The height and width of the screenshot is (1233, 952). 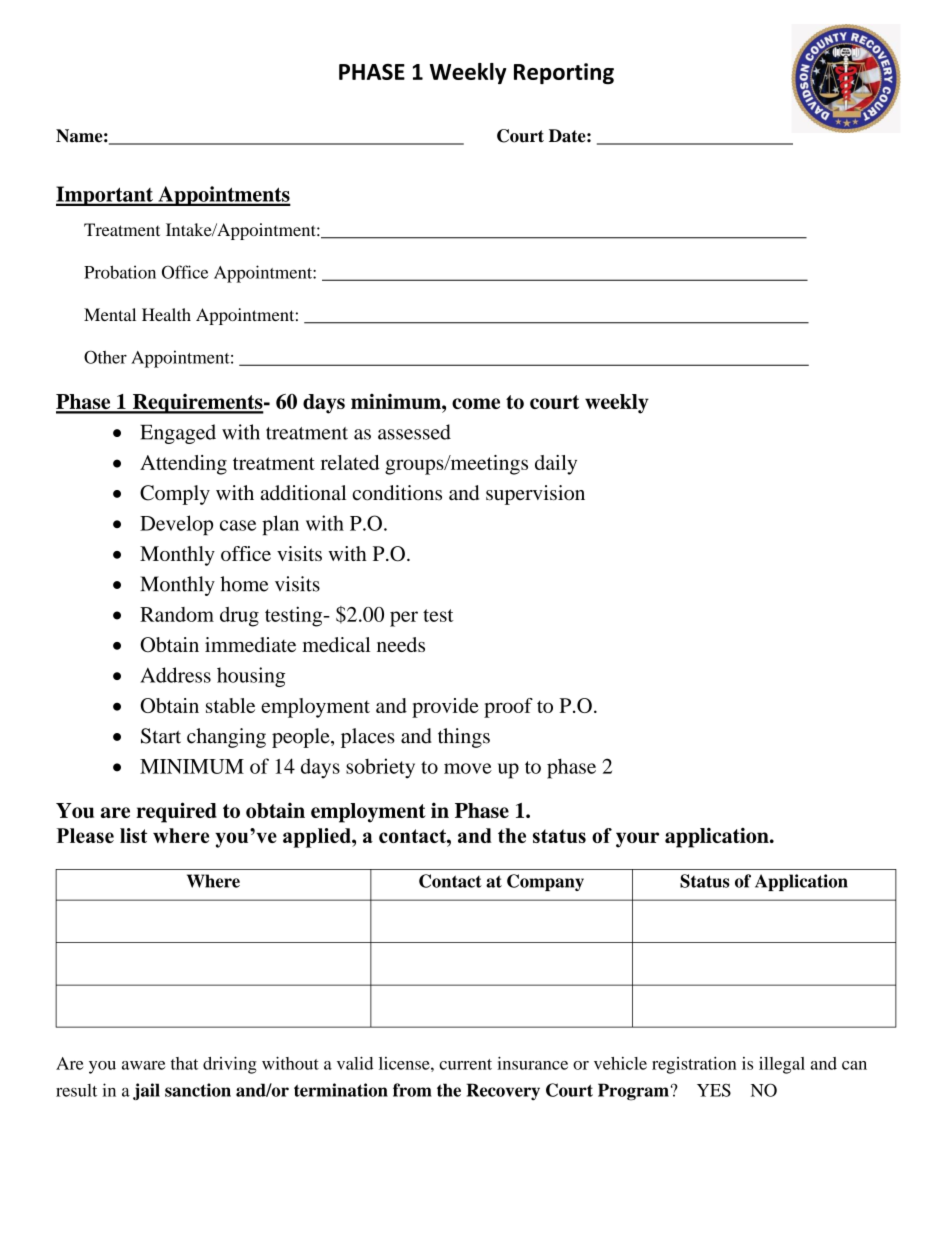 What do you see at coordinates (175, 675) in the screenshot?
I see `Address` at bounding box center [175, 675].
